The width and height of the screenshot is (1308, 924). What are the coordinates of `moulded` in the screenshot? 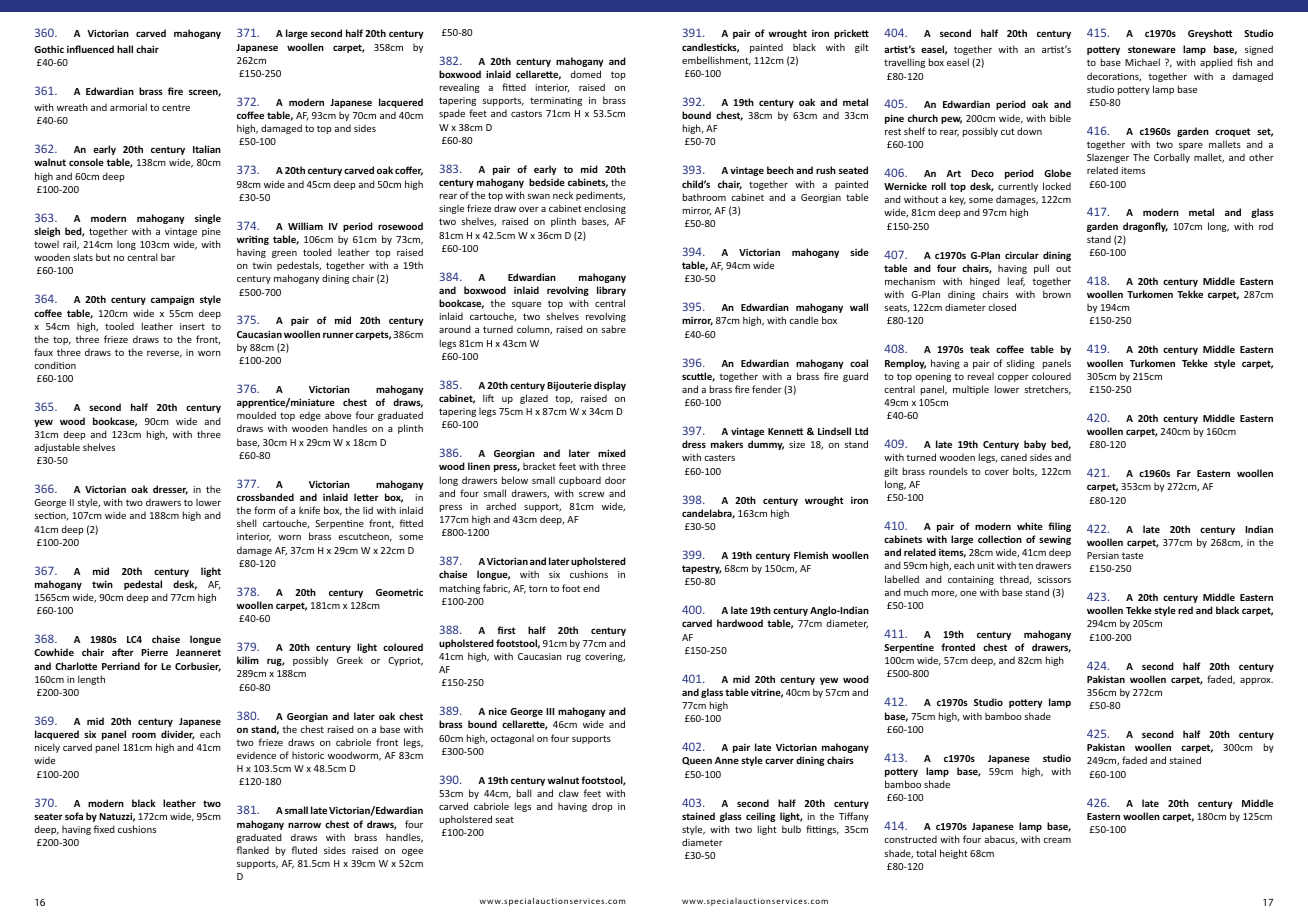 It's located at (256, 415).
